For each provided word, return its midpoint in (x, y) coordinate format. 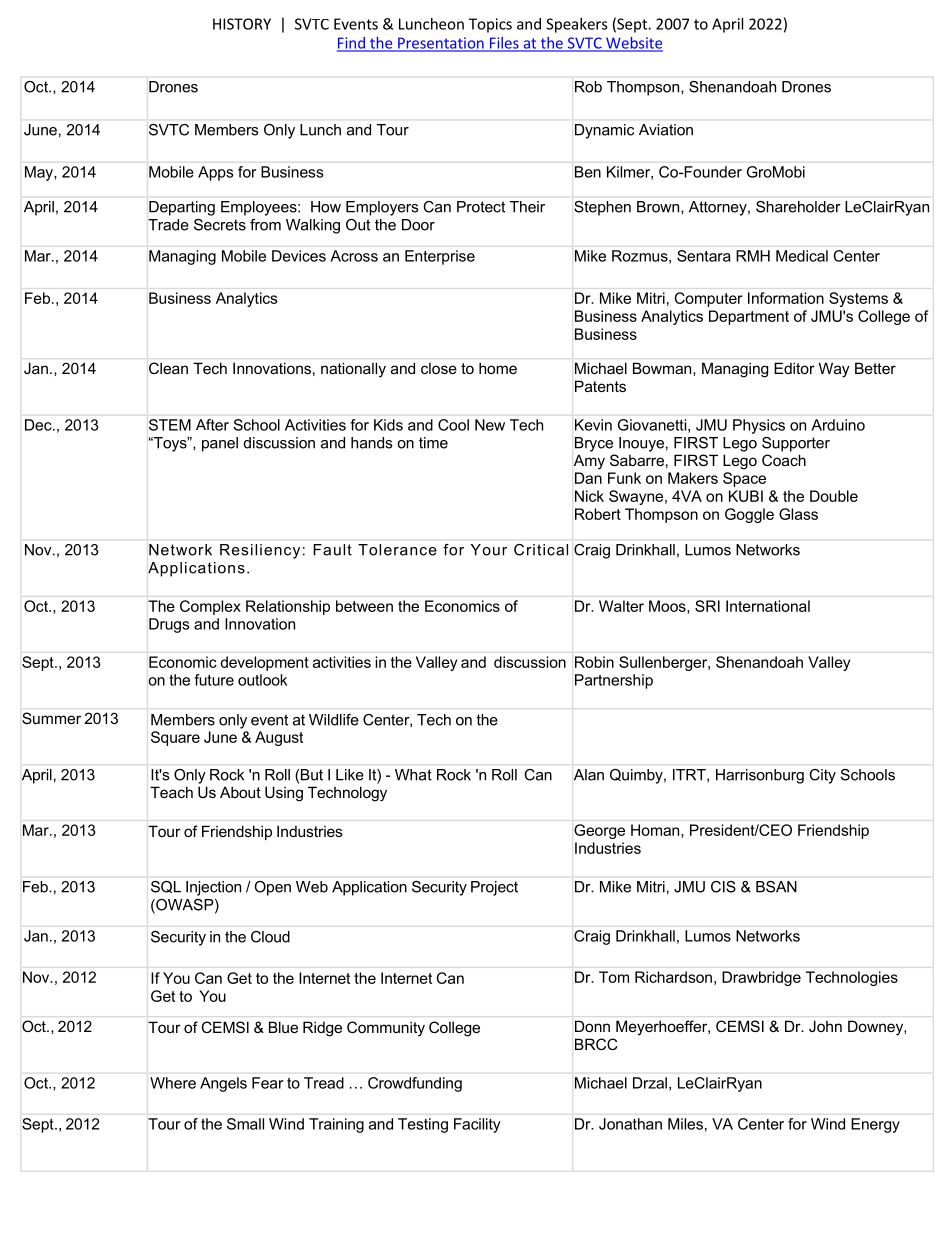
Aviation (666, 130)
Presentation (441, 44)
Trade (168, 225)
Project (494, 888)
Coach (784, 460)
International (768, 606)
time (433, 443)
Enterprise (440, 257)
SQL (166, 887)
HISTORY (242, 24)
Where (173, 1083)
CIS (723, 887)
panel (220, 444)
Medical (802, 256)
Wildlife (334, 720)
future (214, 680)
